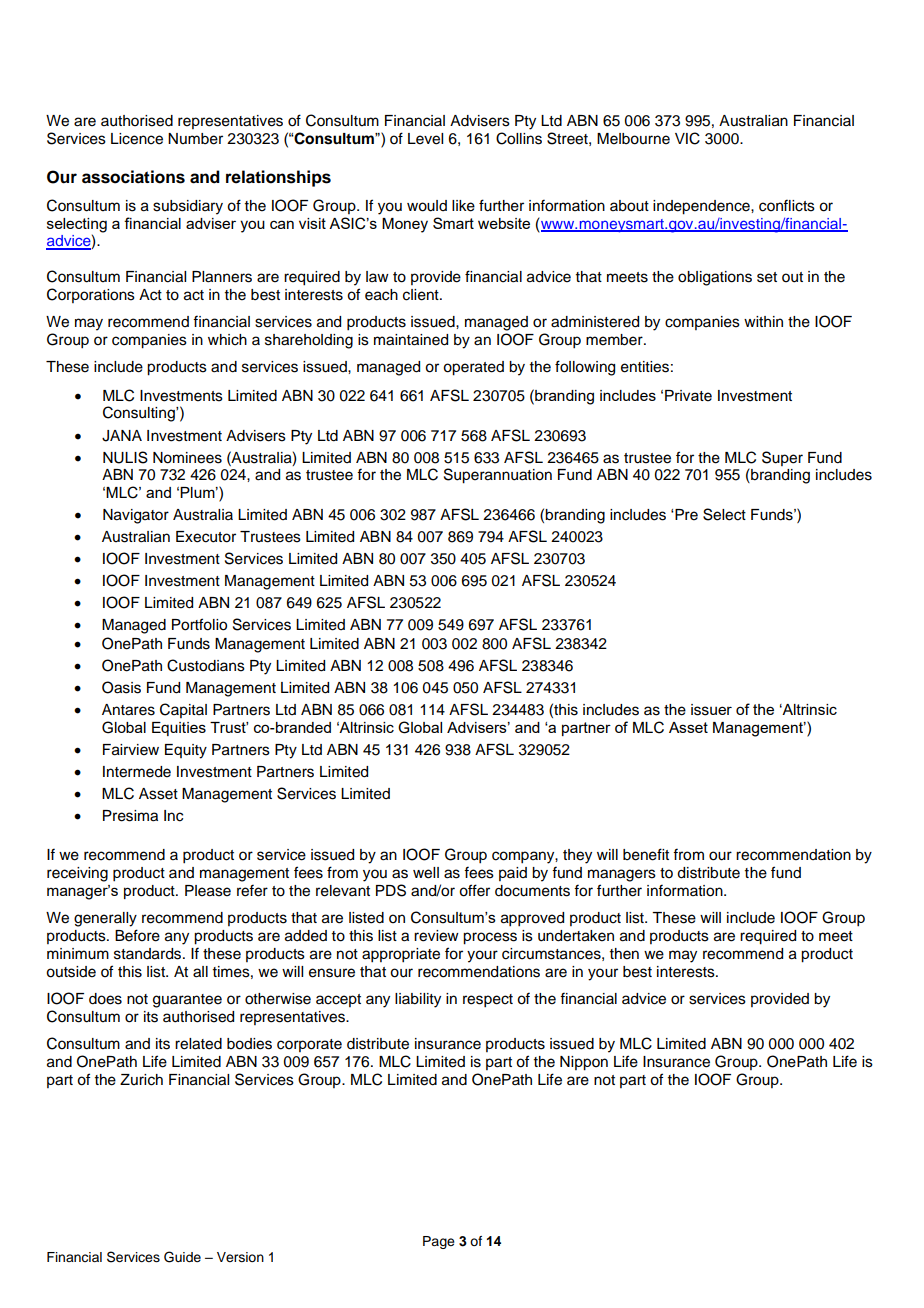 This screenshot has height=1308, width=924. I want to click on Portfolio, so click(199, 624).
